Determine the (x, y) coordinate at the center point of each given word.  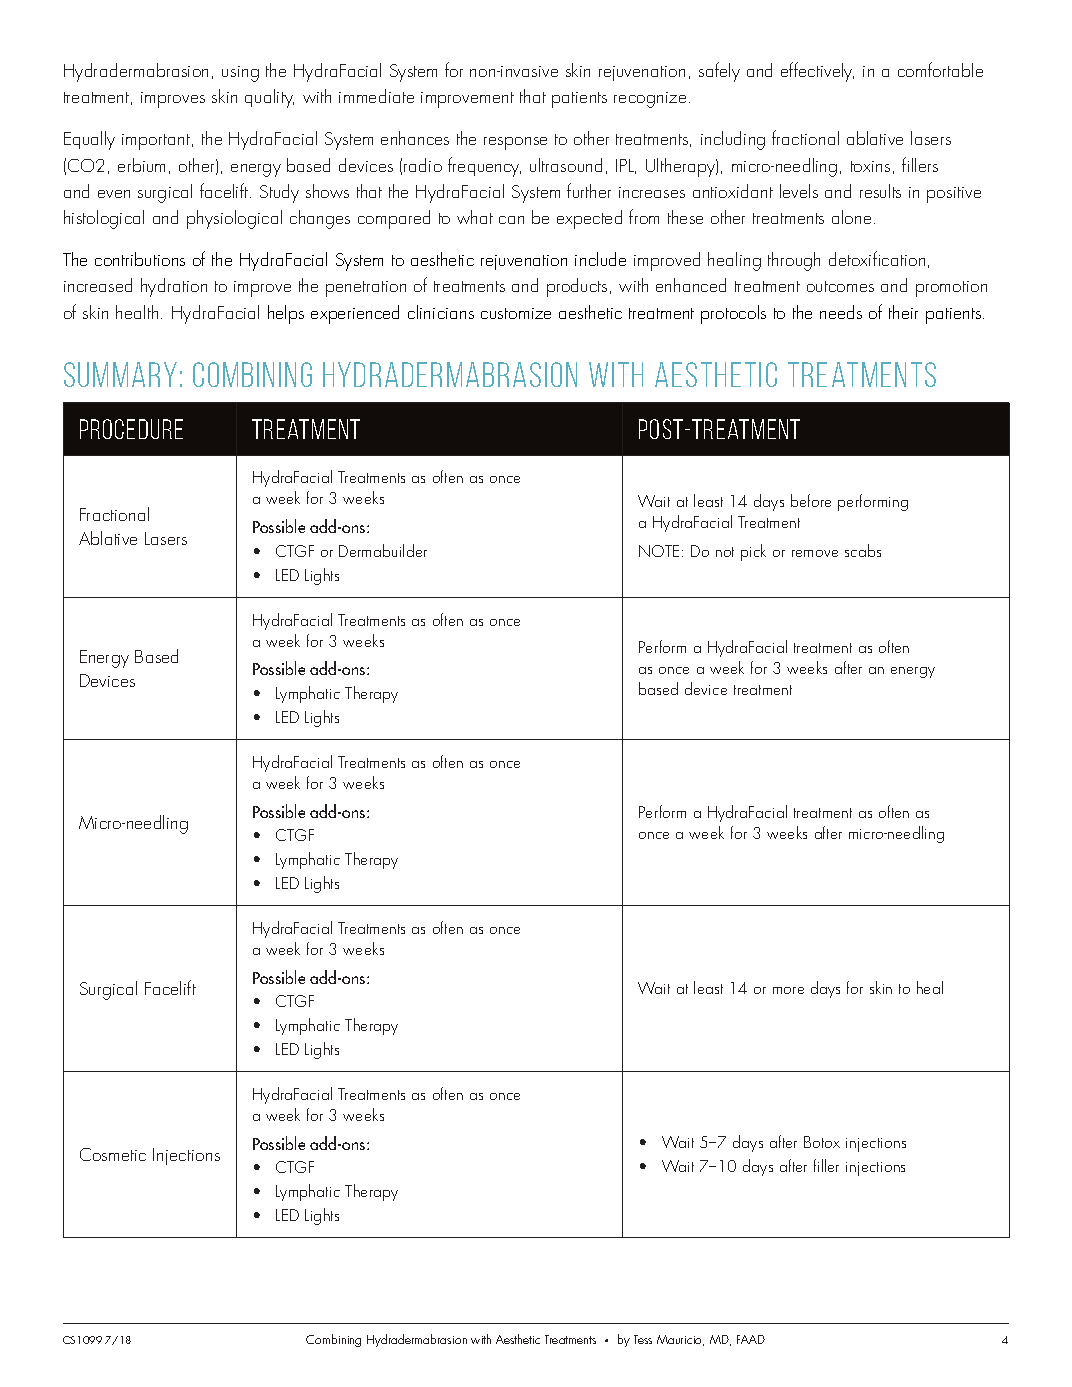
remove (815, 553)
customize (516, 313)
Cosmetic (113, 1154)
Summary (120, 374)
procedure (131, 429)
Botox (822, 1142)
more (788, 990)
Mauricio (680, 1340)
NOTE (659, 551)
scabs (863, 550)
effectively (817, 72)
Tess (643, 1339)
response (515, 143)
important (157, 142)
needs (841, 312)
